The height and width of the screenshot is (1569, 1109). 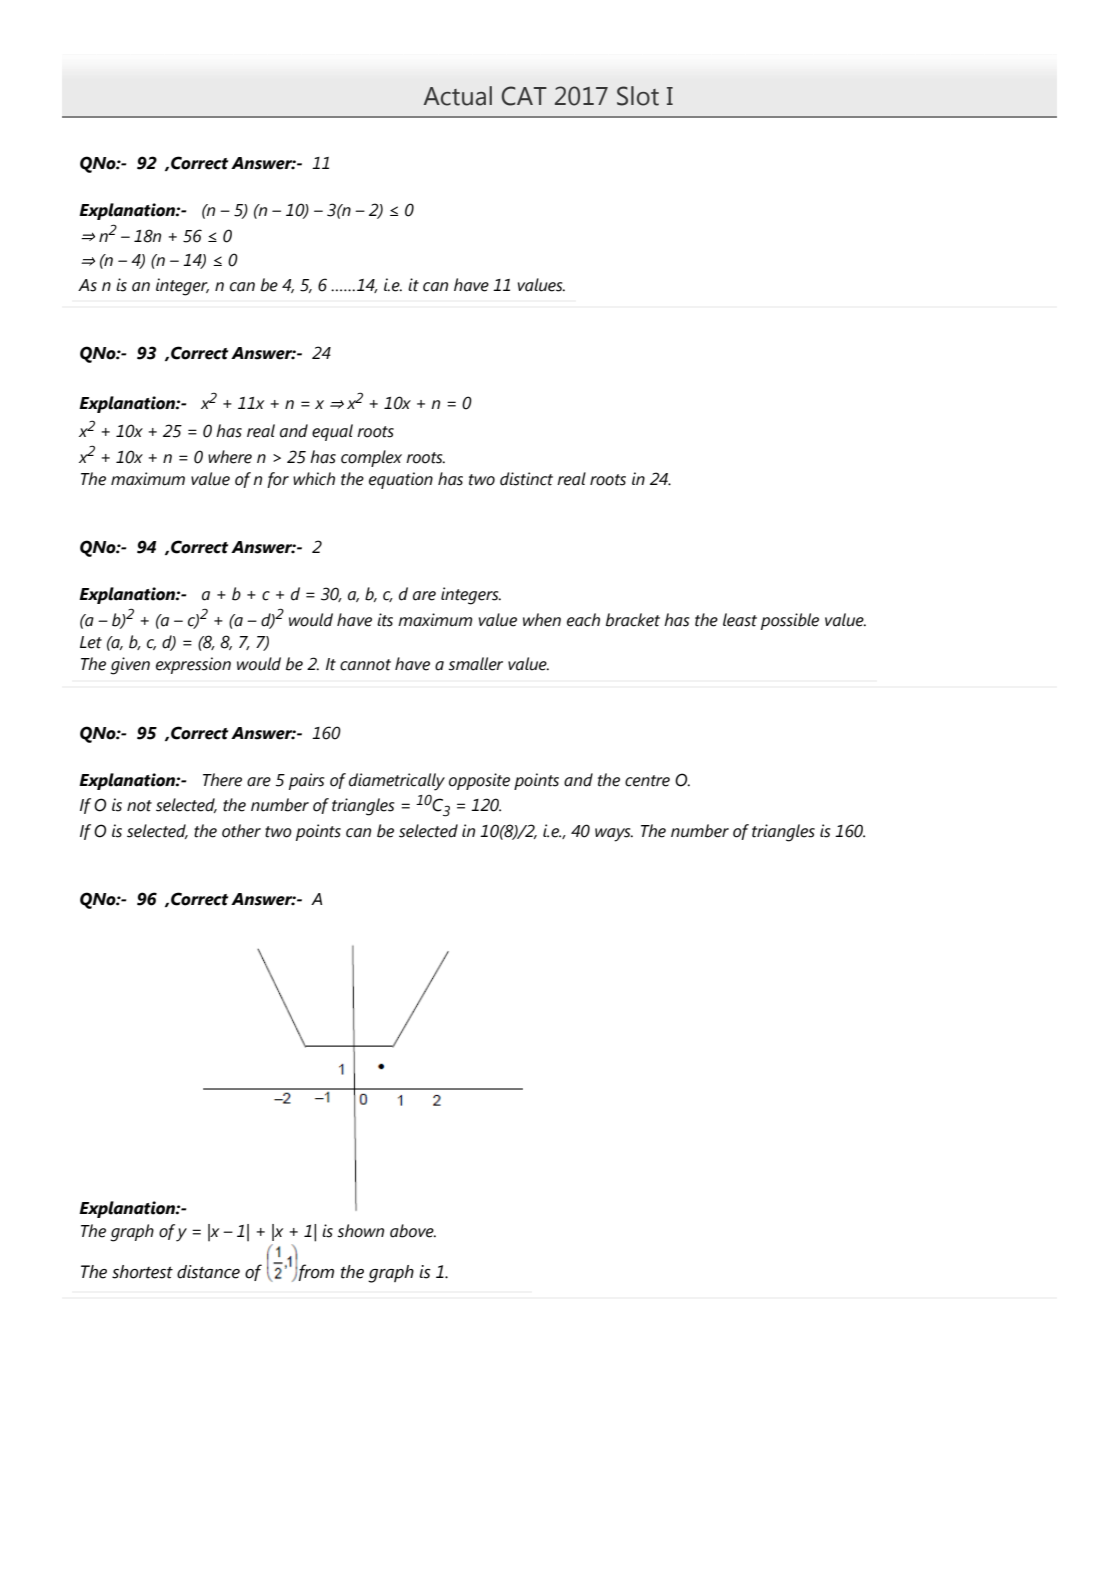 What do you see at coordinates (241, 831) in the screenshot?
I see `other` at bounding box center [241, 831].
